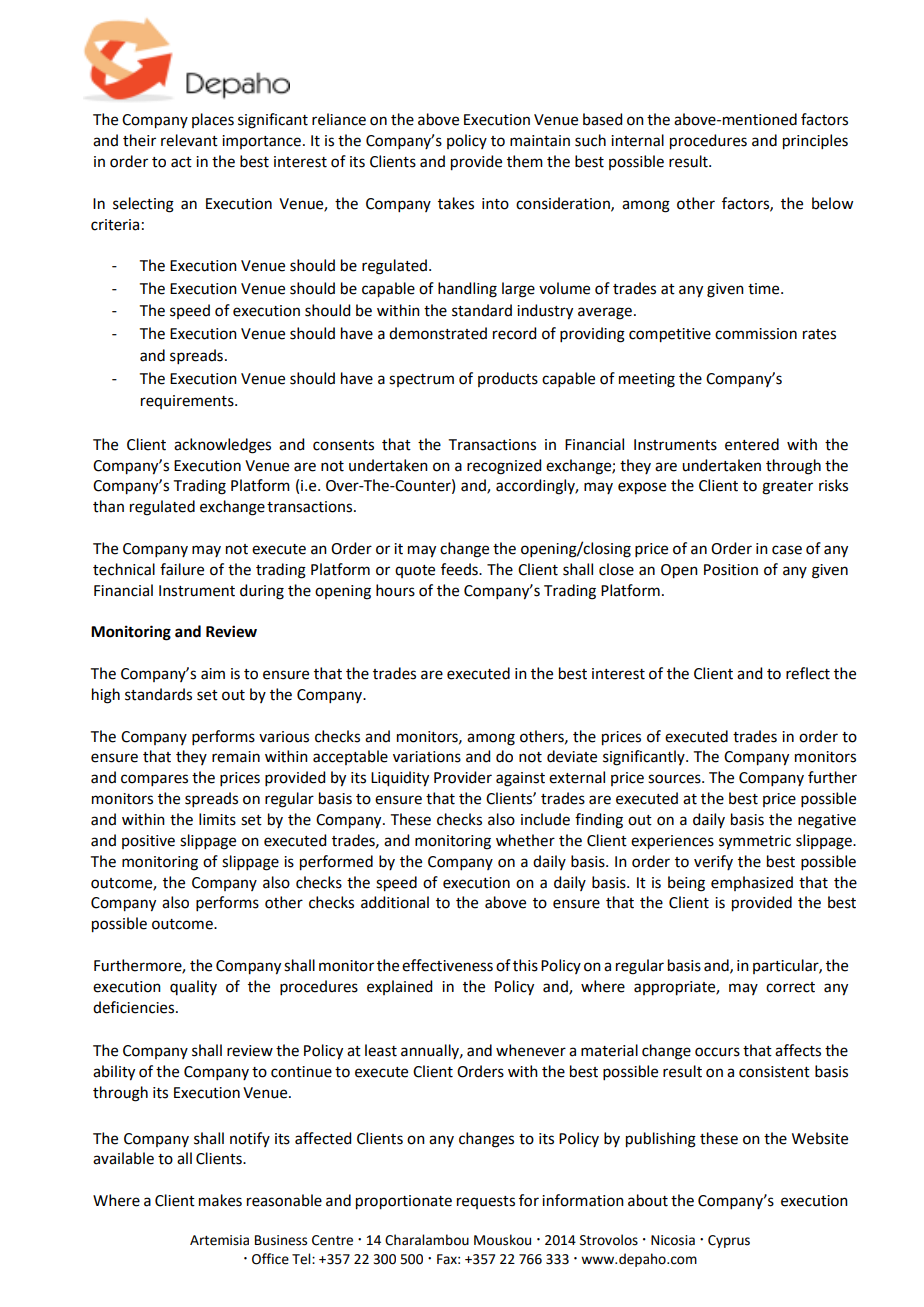 This screenshot has width=924, height=1307. I want to click on effectiveness, so click(447, 965).
